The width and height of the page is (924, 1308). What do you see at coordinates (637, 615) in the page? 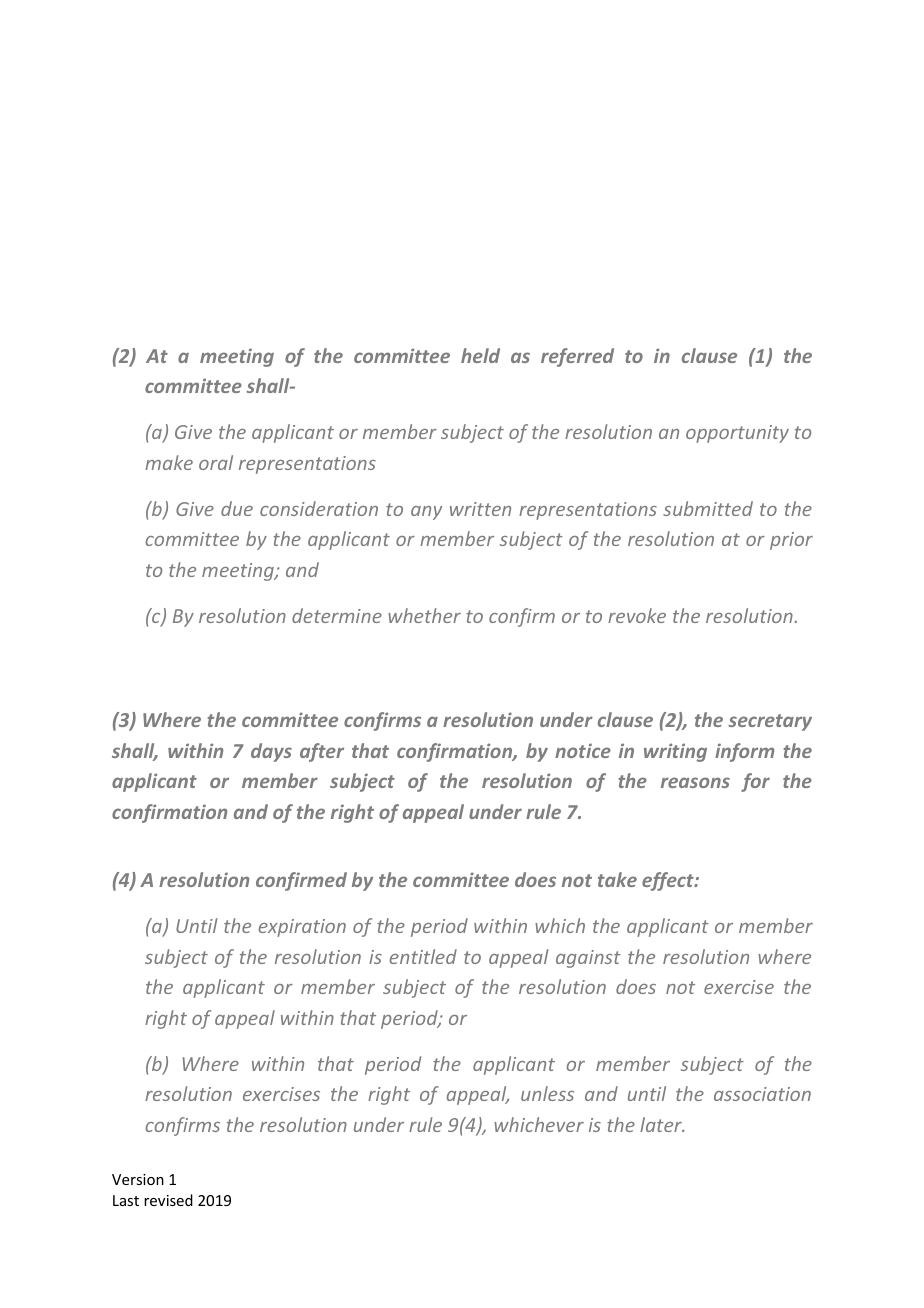
I see `revoke` at bounding box center [637, 615].
